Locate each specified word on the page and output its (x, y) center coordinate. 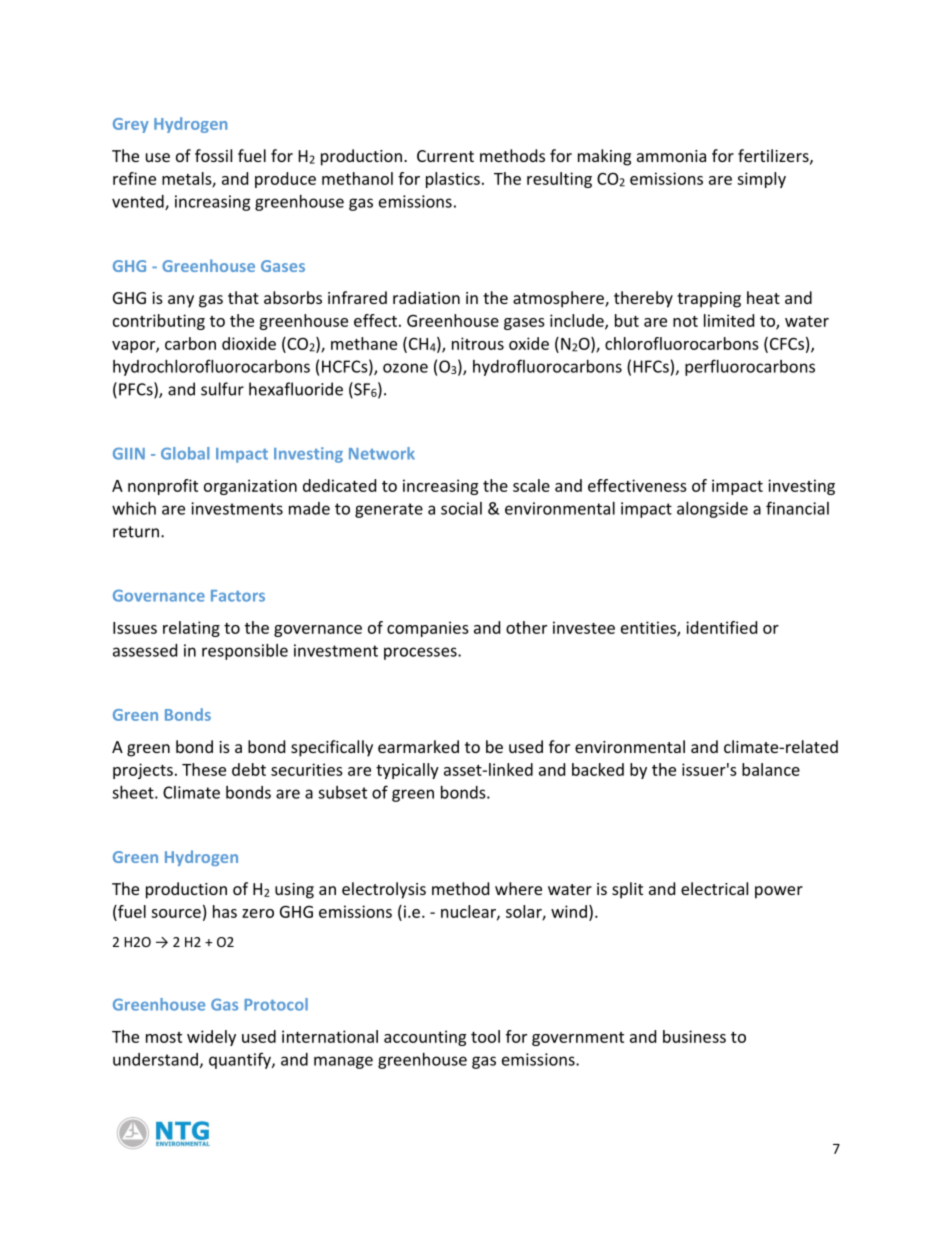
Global (185, 453)
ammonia (671, 156)
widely (211, 1038)
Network (382, 453)
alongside (712, 510)
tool (485, 1036)
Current (445, 156)
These (204, 769)
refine (134, 178)
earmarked (418, 746)
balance (771, 769)
